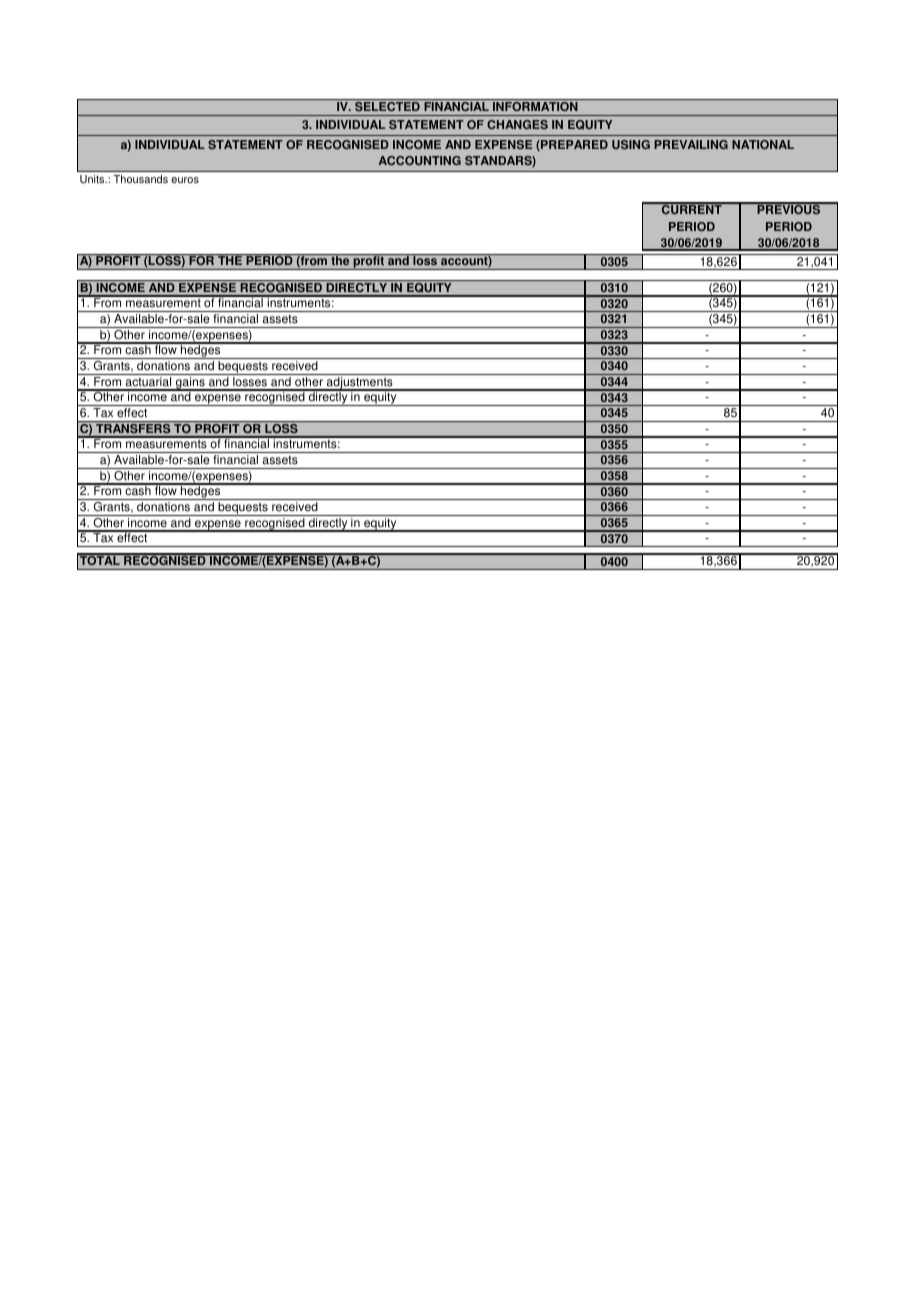  Describe the element at coordinates (631, 144) in the page. I see `USING` at that location.
